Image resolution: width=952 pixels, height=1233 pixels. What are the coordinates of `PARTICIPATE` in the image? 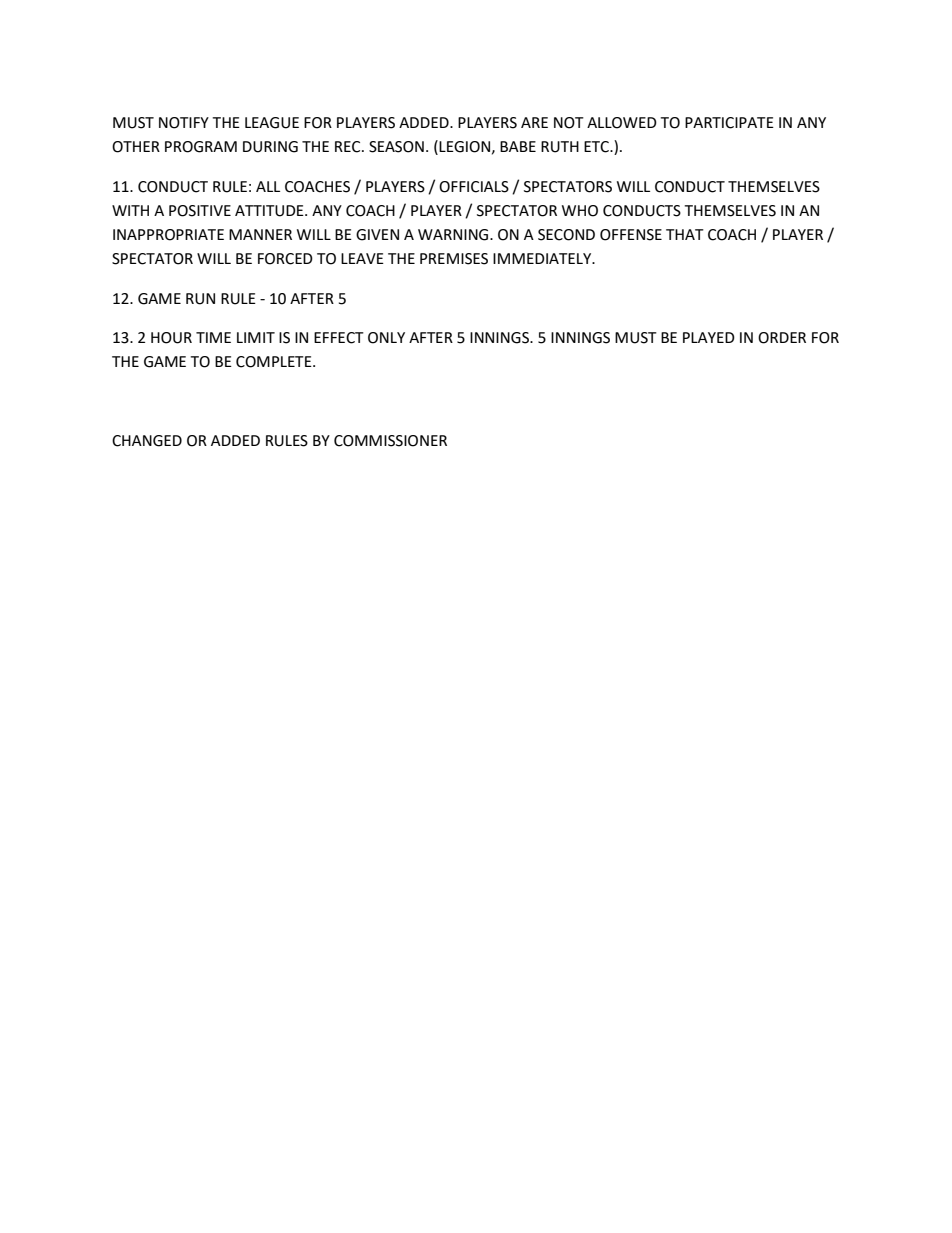 It's located at (729, 123).
